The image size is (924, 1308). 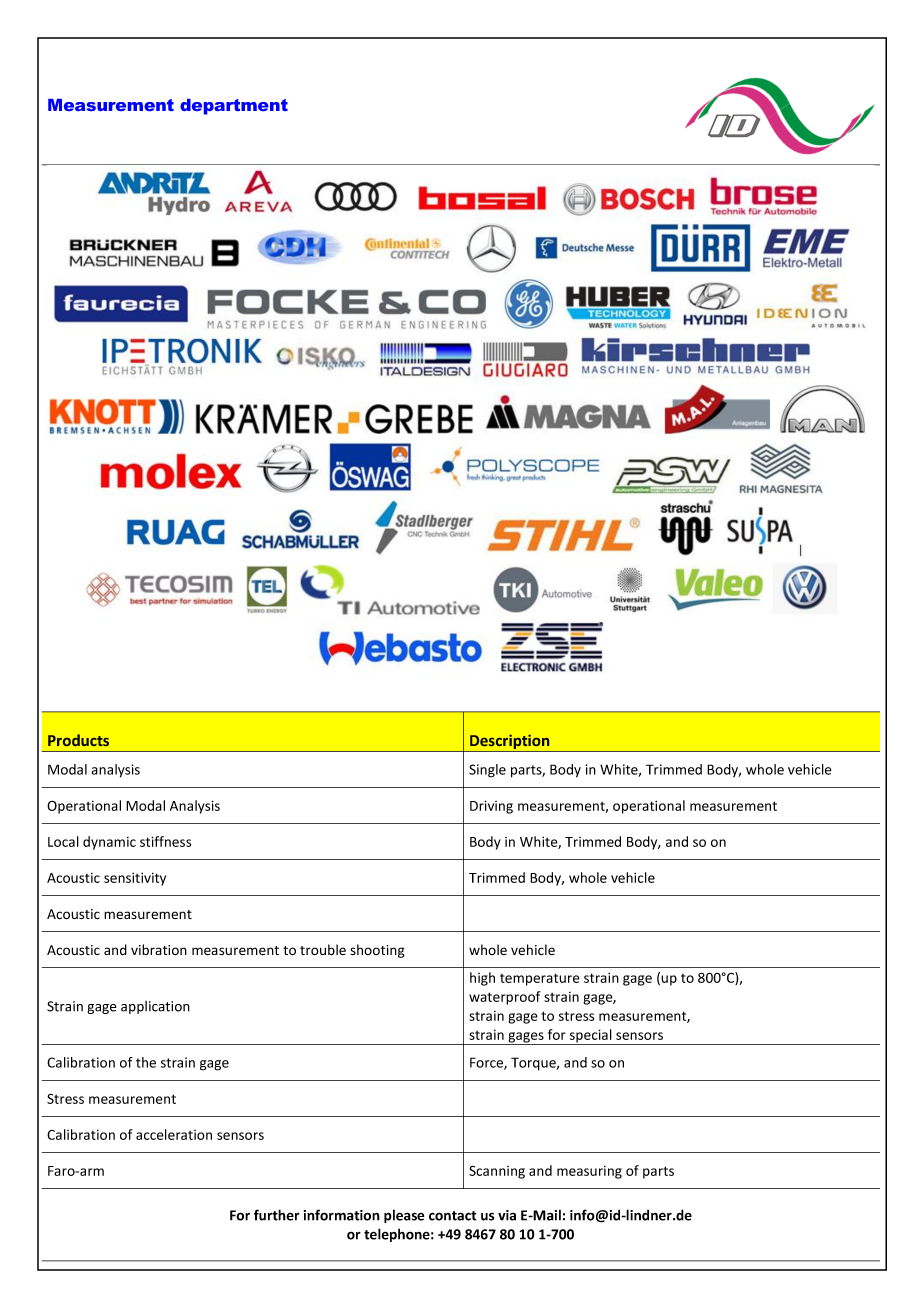 What do you see at coordinates (234, 107) in the screenshot?
I see `department` at bounding box center [234, 107].
